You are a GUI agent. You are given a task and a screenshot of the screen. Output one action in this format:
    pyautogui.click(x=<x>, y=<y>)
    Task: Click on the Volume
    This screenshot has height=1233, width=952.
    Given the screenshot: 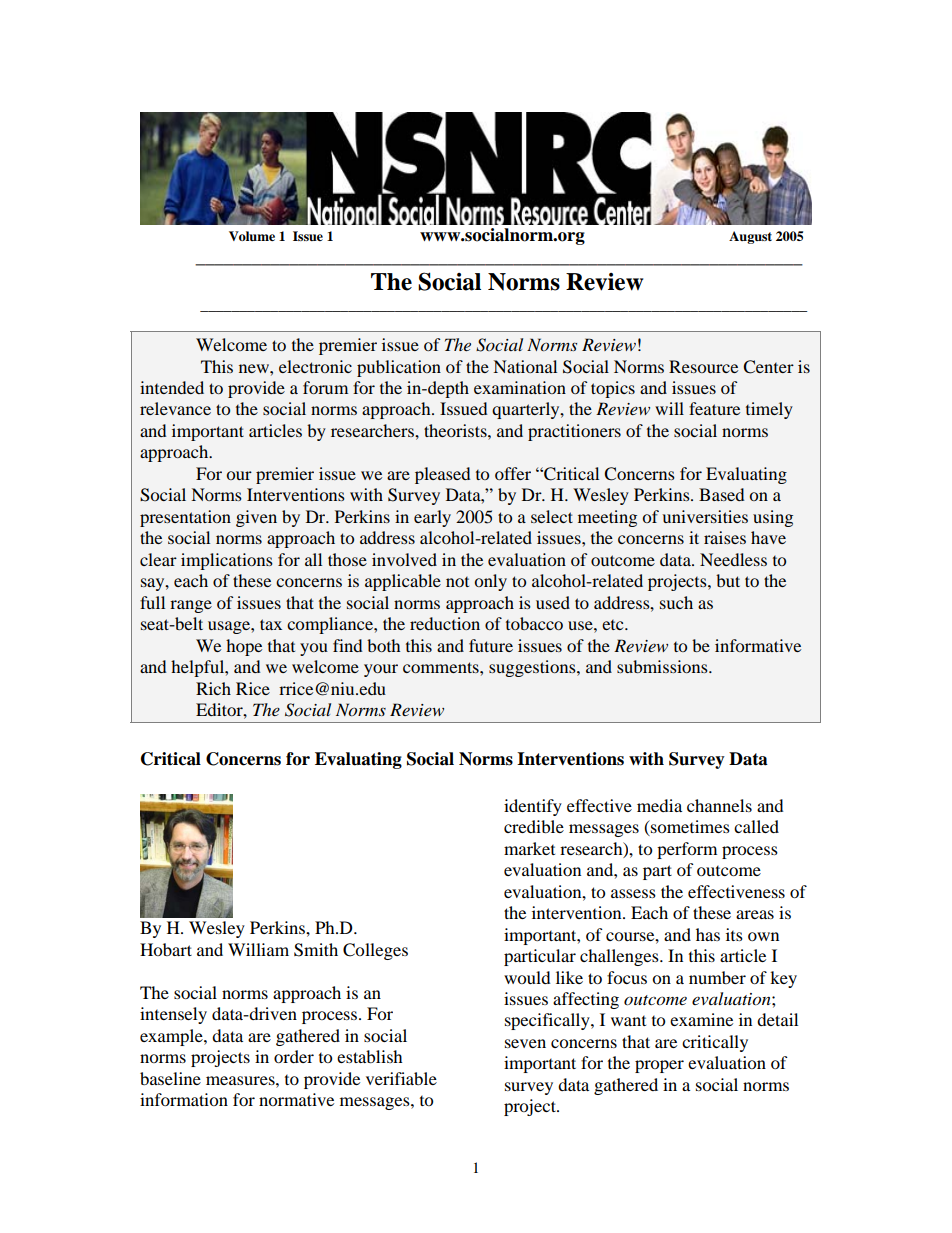 What is the action you would take?
    pyautogui.click(x=252, y=236)
